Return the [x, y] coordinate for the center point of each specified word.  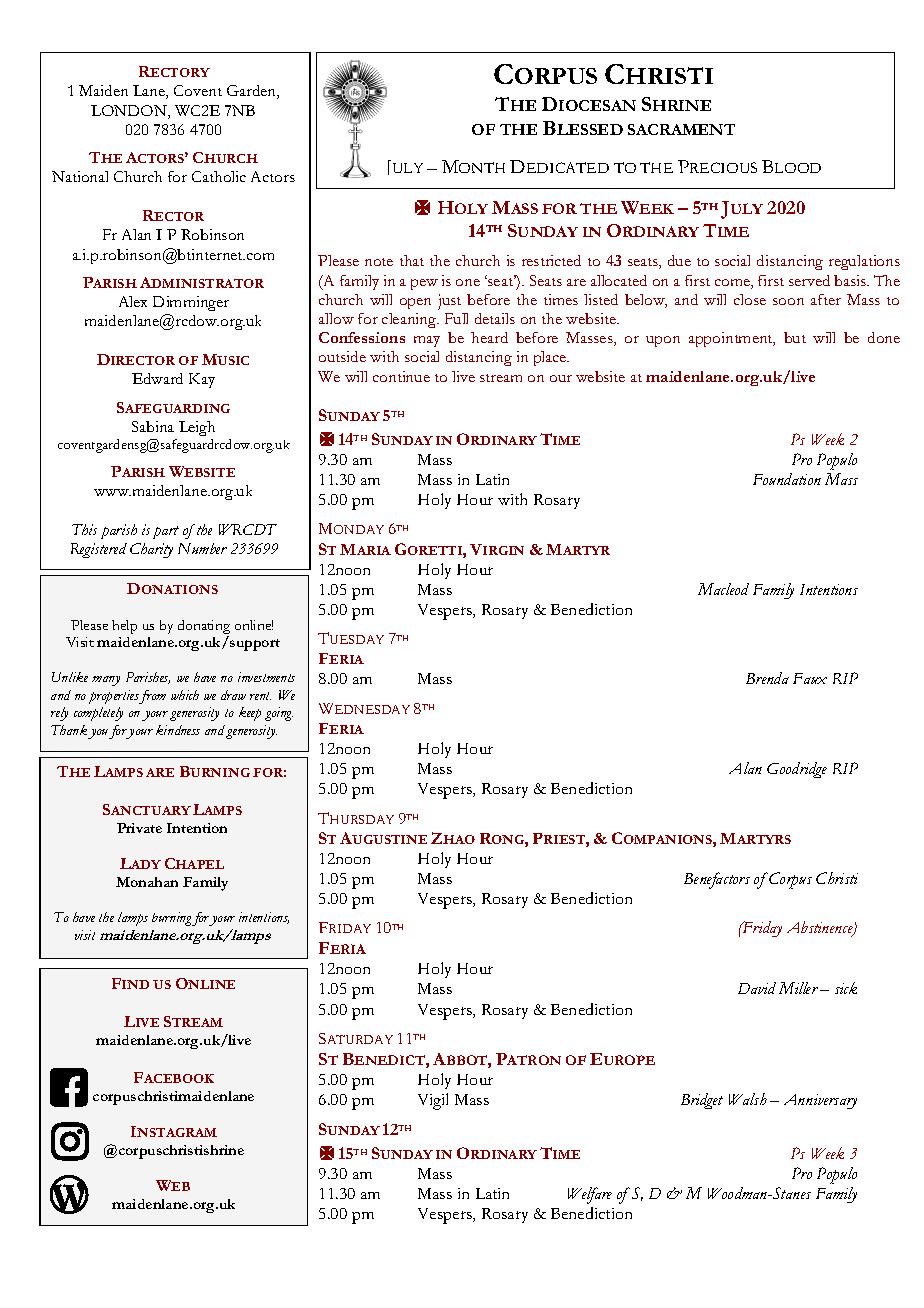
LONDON [130, 112]
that [412, 260]
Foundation [787, 479]
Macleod [723, 589]
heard [489, 337]
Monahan [147, 882]
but [795, 337]
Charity [151, 550]
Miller [800, 988]
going [279, 714]
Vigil [433, 1101]
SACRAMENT [681, 129]
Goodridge [797, 770]
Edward [157, 378]
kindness [178, 730]
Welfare [590, 1195]
